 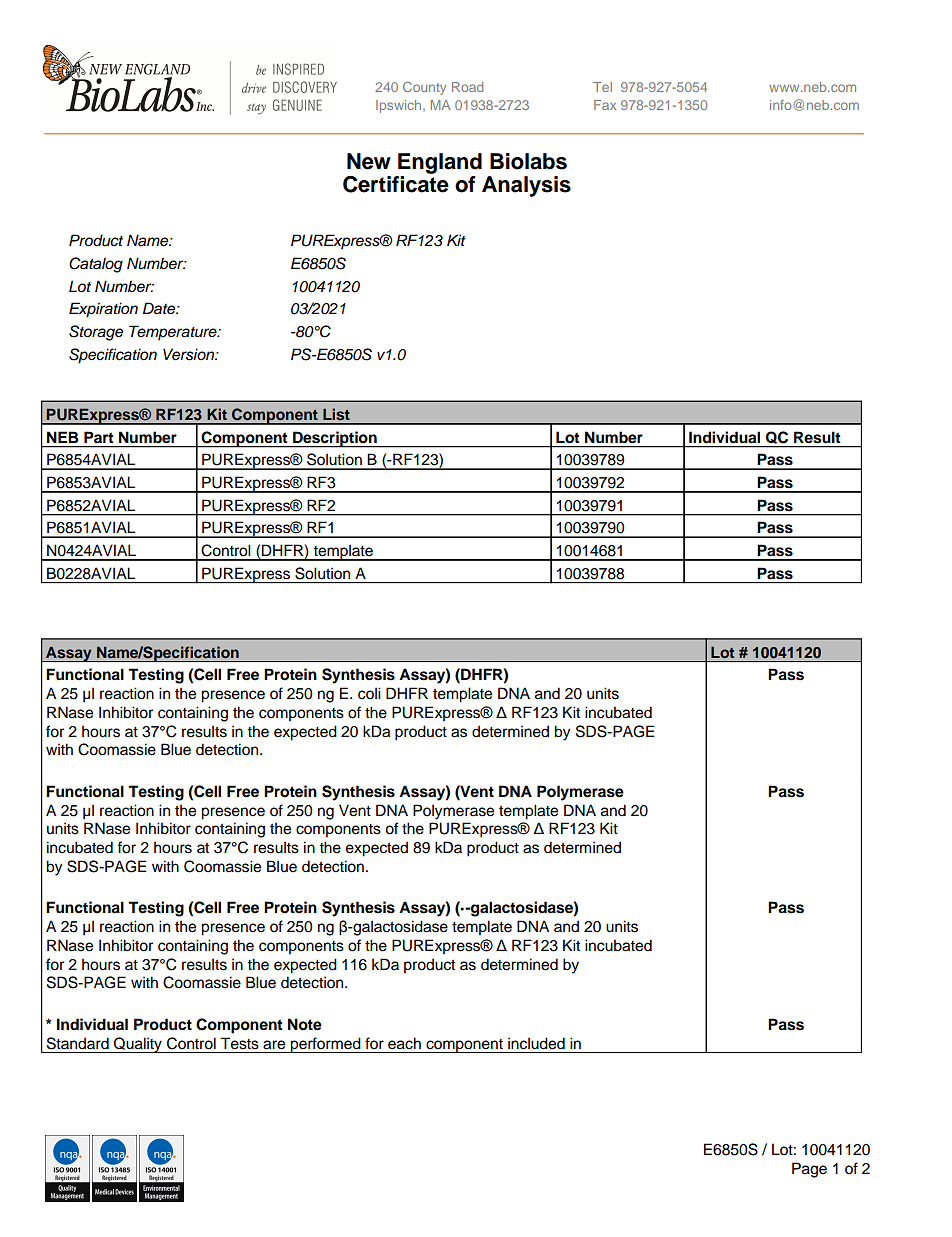 What do you see at coordinates (138, 1045) in the page?
I see `Quality` at bounding box center [138, 1045].
